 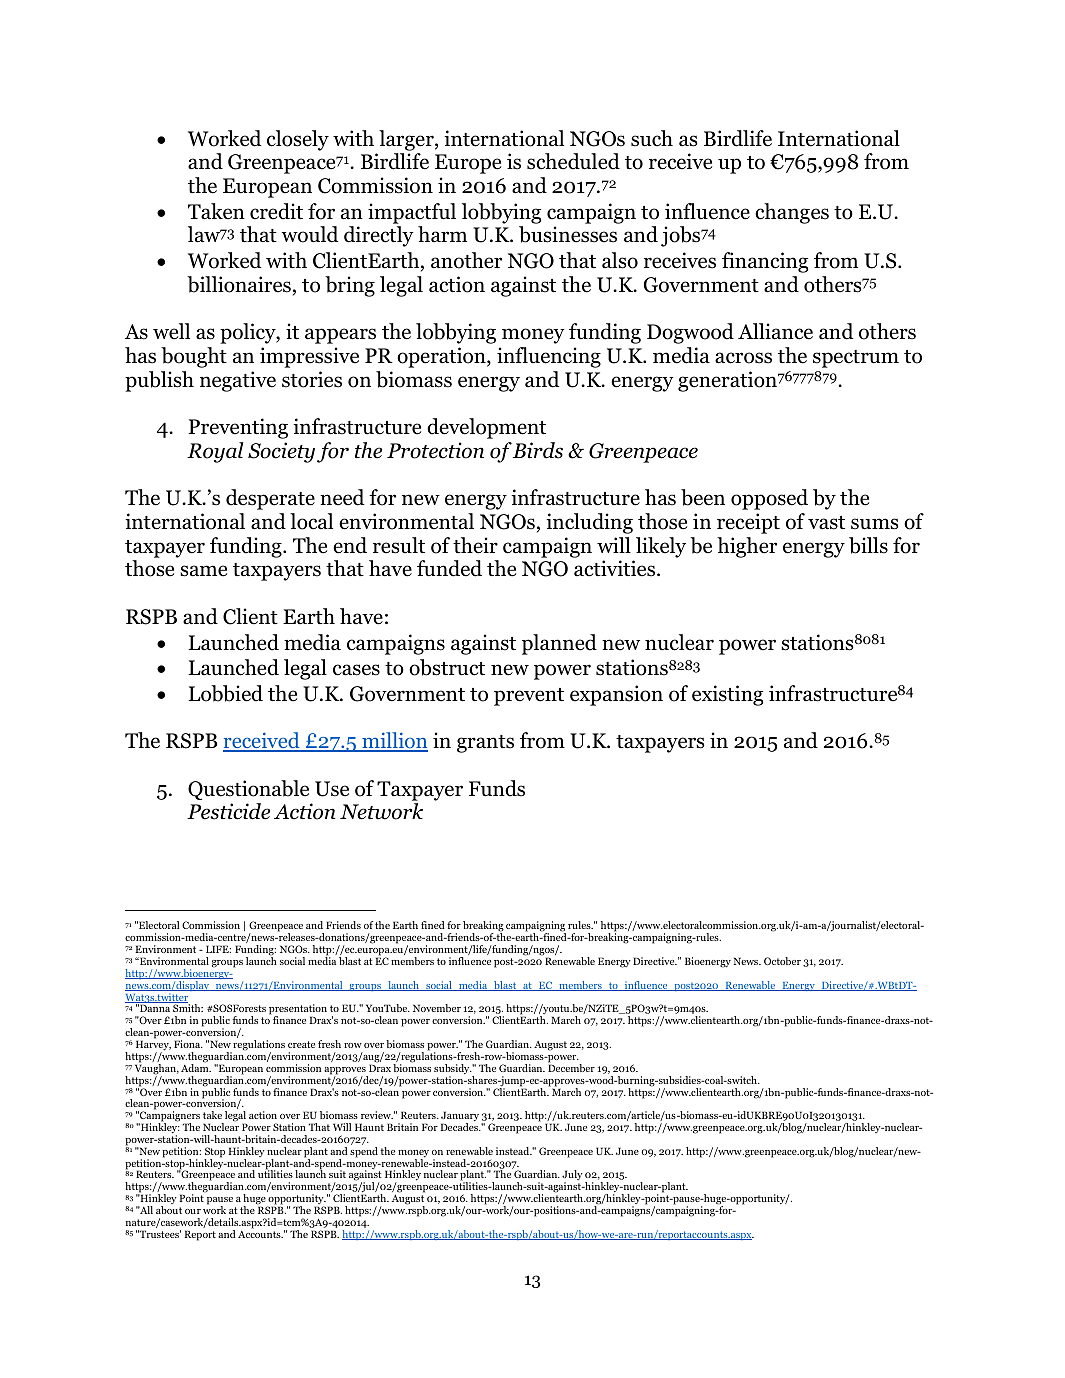 I want to click on Lobbied, so click(x=226, y=693).
